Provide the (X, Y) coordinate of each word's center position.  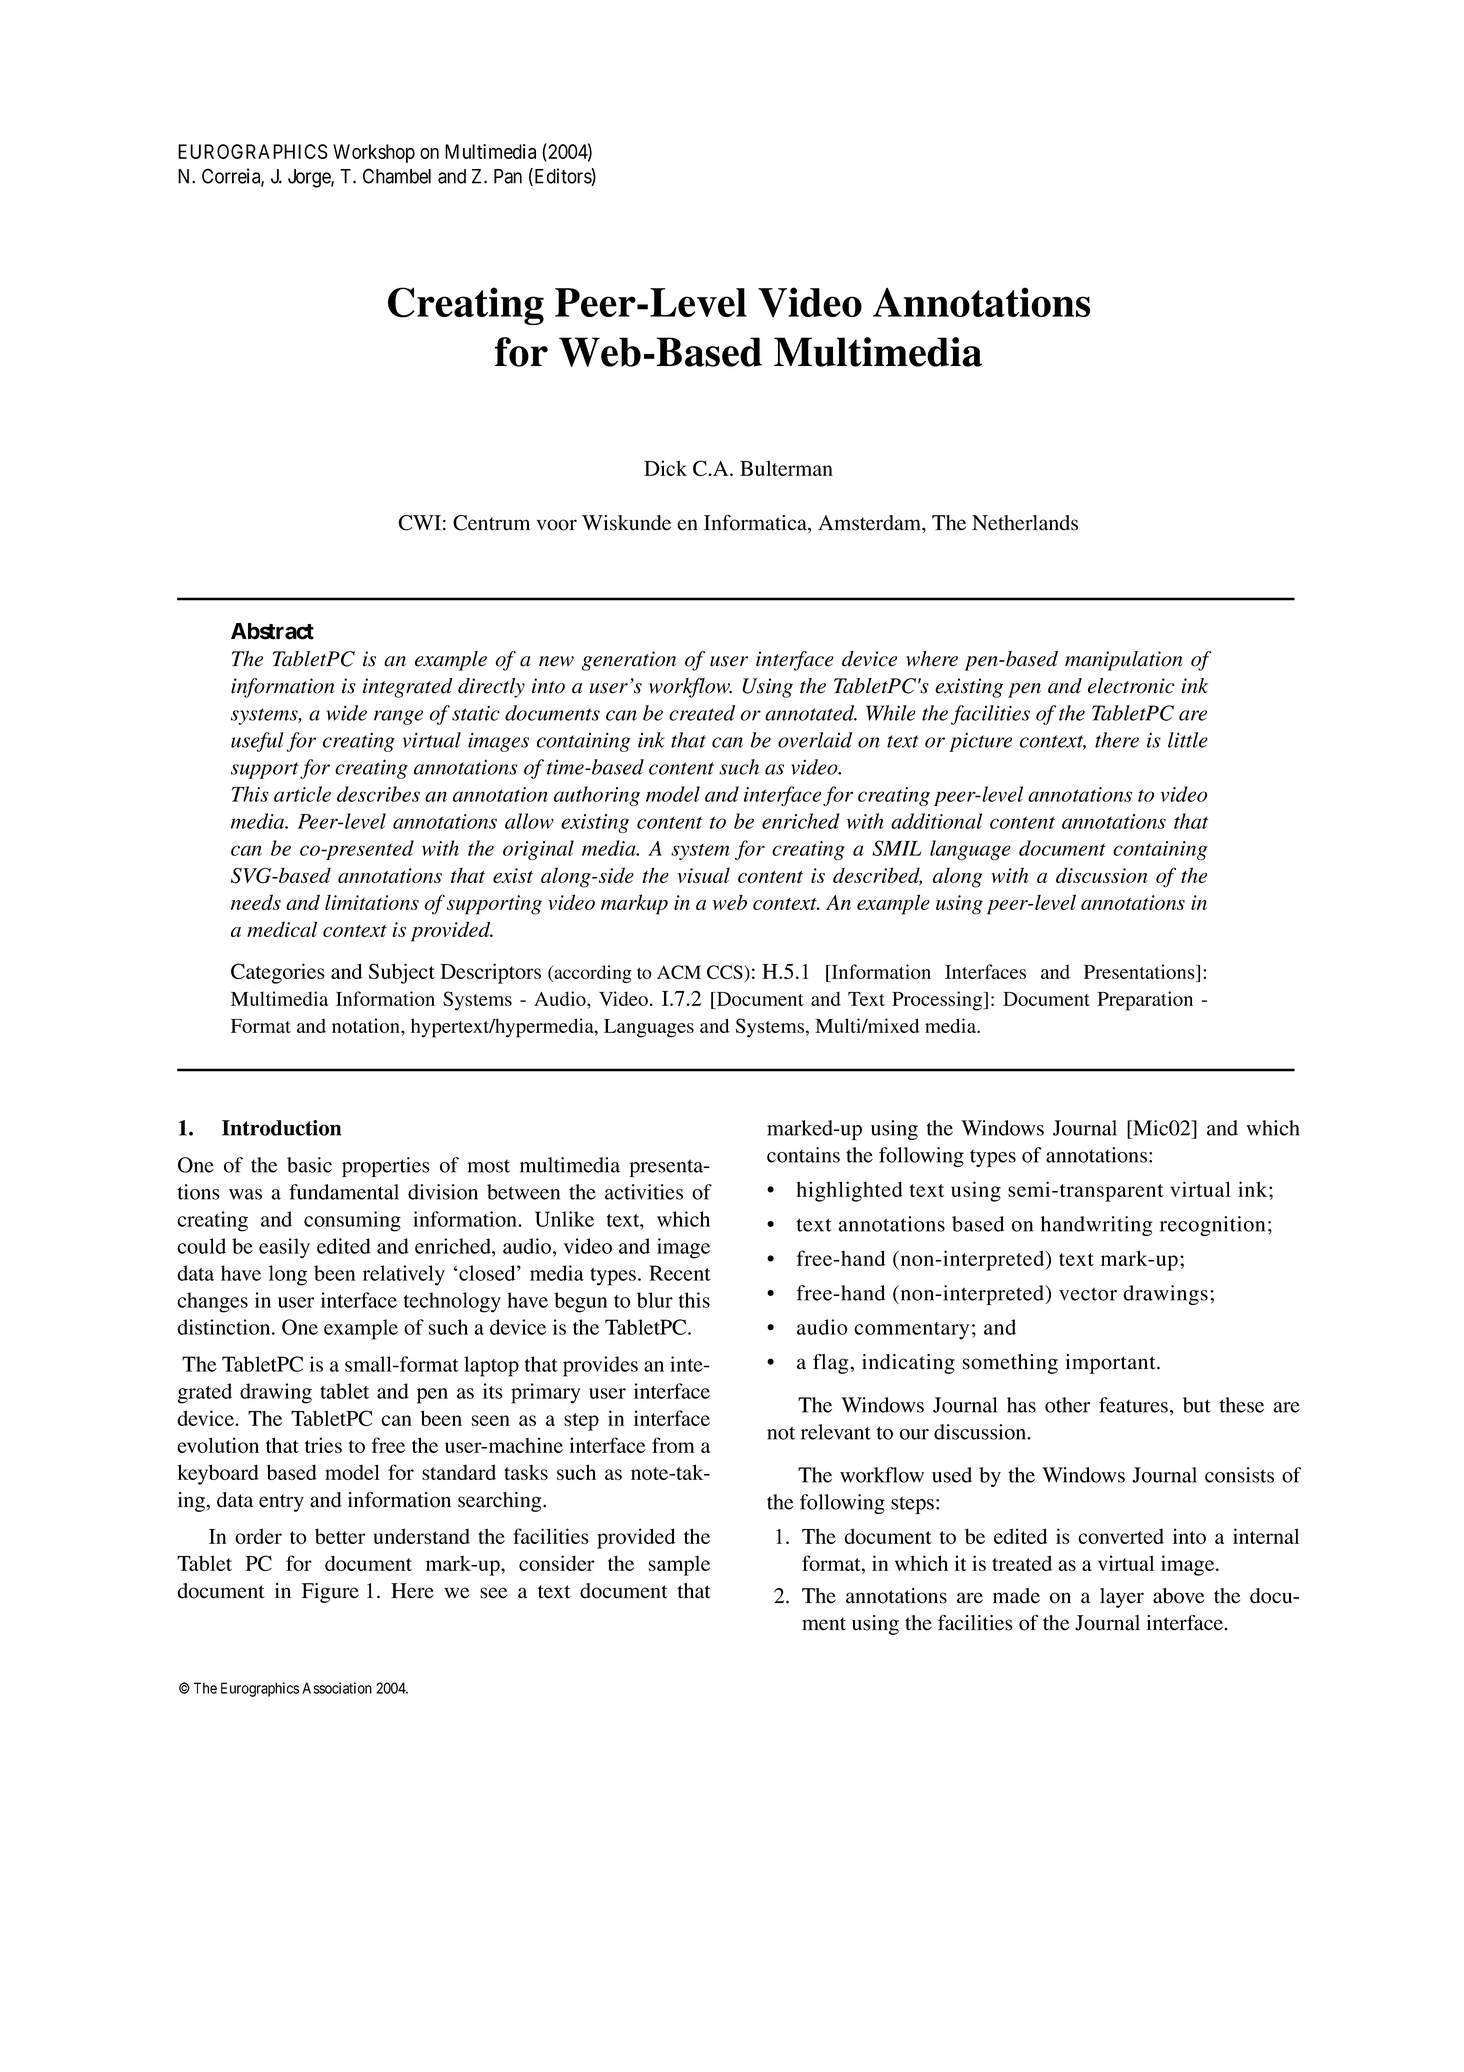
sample (679, 1566)
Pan (508, 176)
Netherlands (1025, 523)
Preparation (1145, 1001)
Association (337, 1688)
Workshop (374, 153)
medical (282, 929)
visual (704, 875)
